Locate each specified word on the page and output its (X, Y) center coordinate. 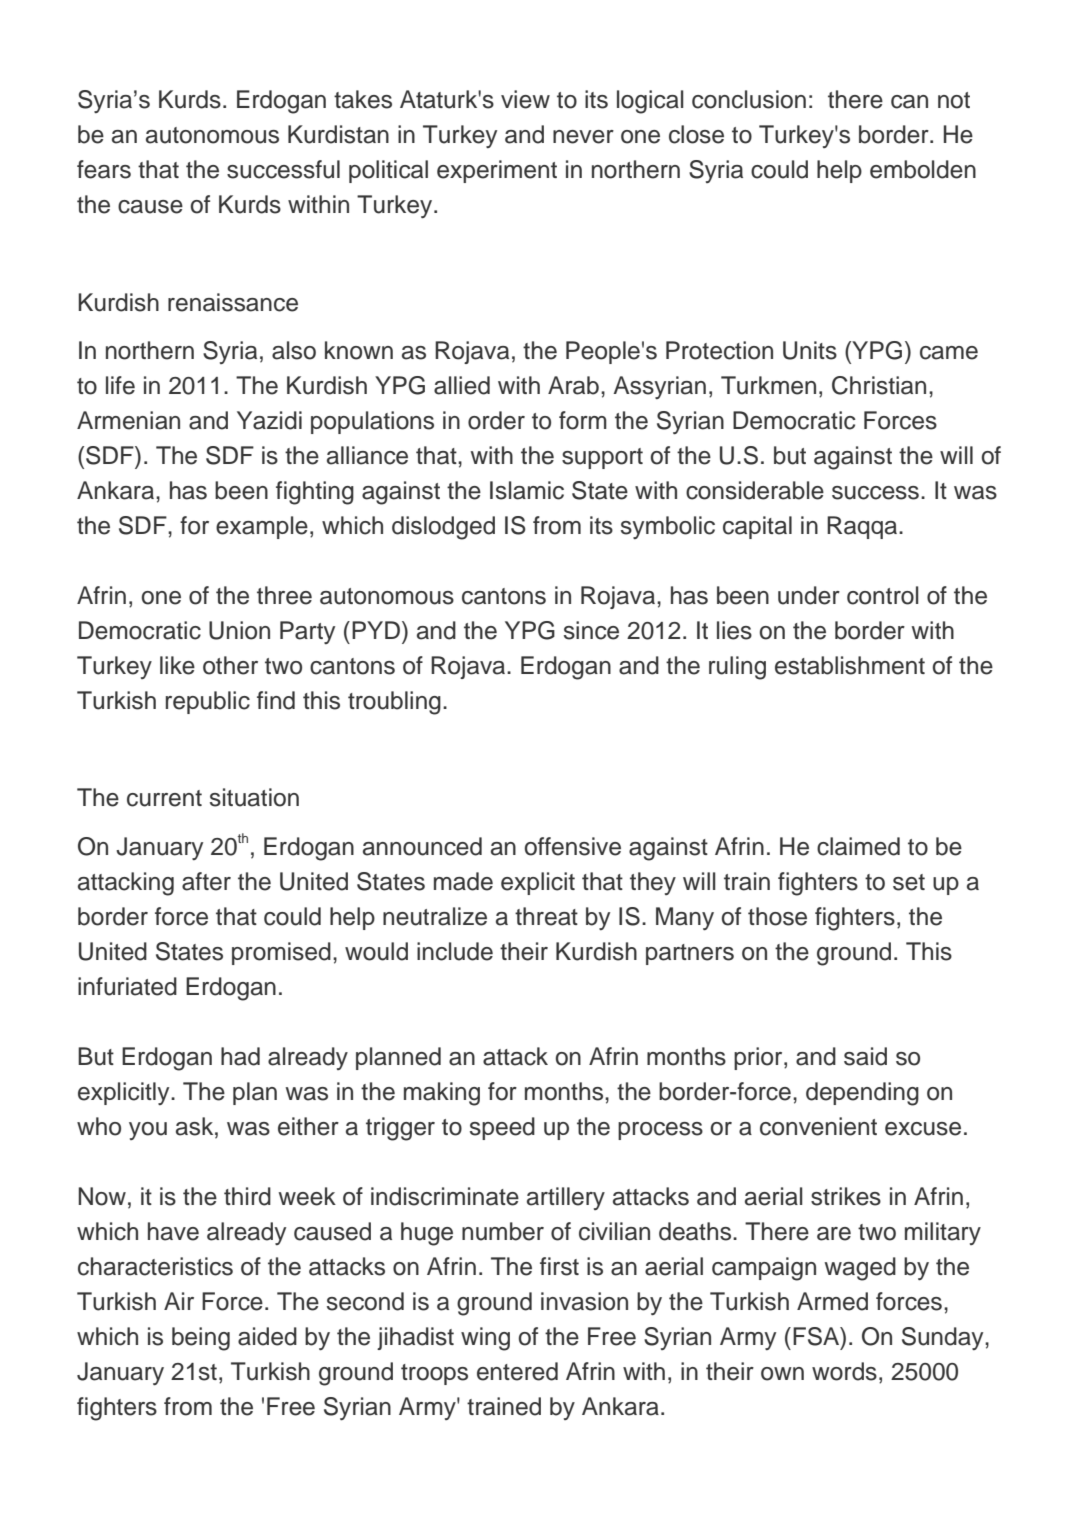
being (201, 1339)
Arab (573, 385)
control (882, 595)
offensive (573, 846)
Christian (879, 385)
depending (862, 1094)
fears (104, 169)
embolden (923, 169)
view (525, 99)
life (120, 385)
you (148, 1131)
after (206, 881)
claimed (858, 846)
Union (239, 630)
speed (502, 1128)
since (591, 630)
